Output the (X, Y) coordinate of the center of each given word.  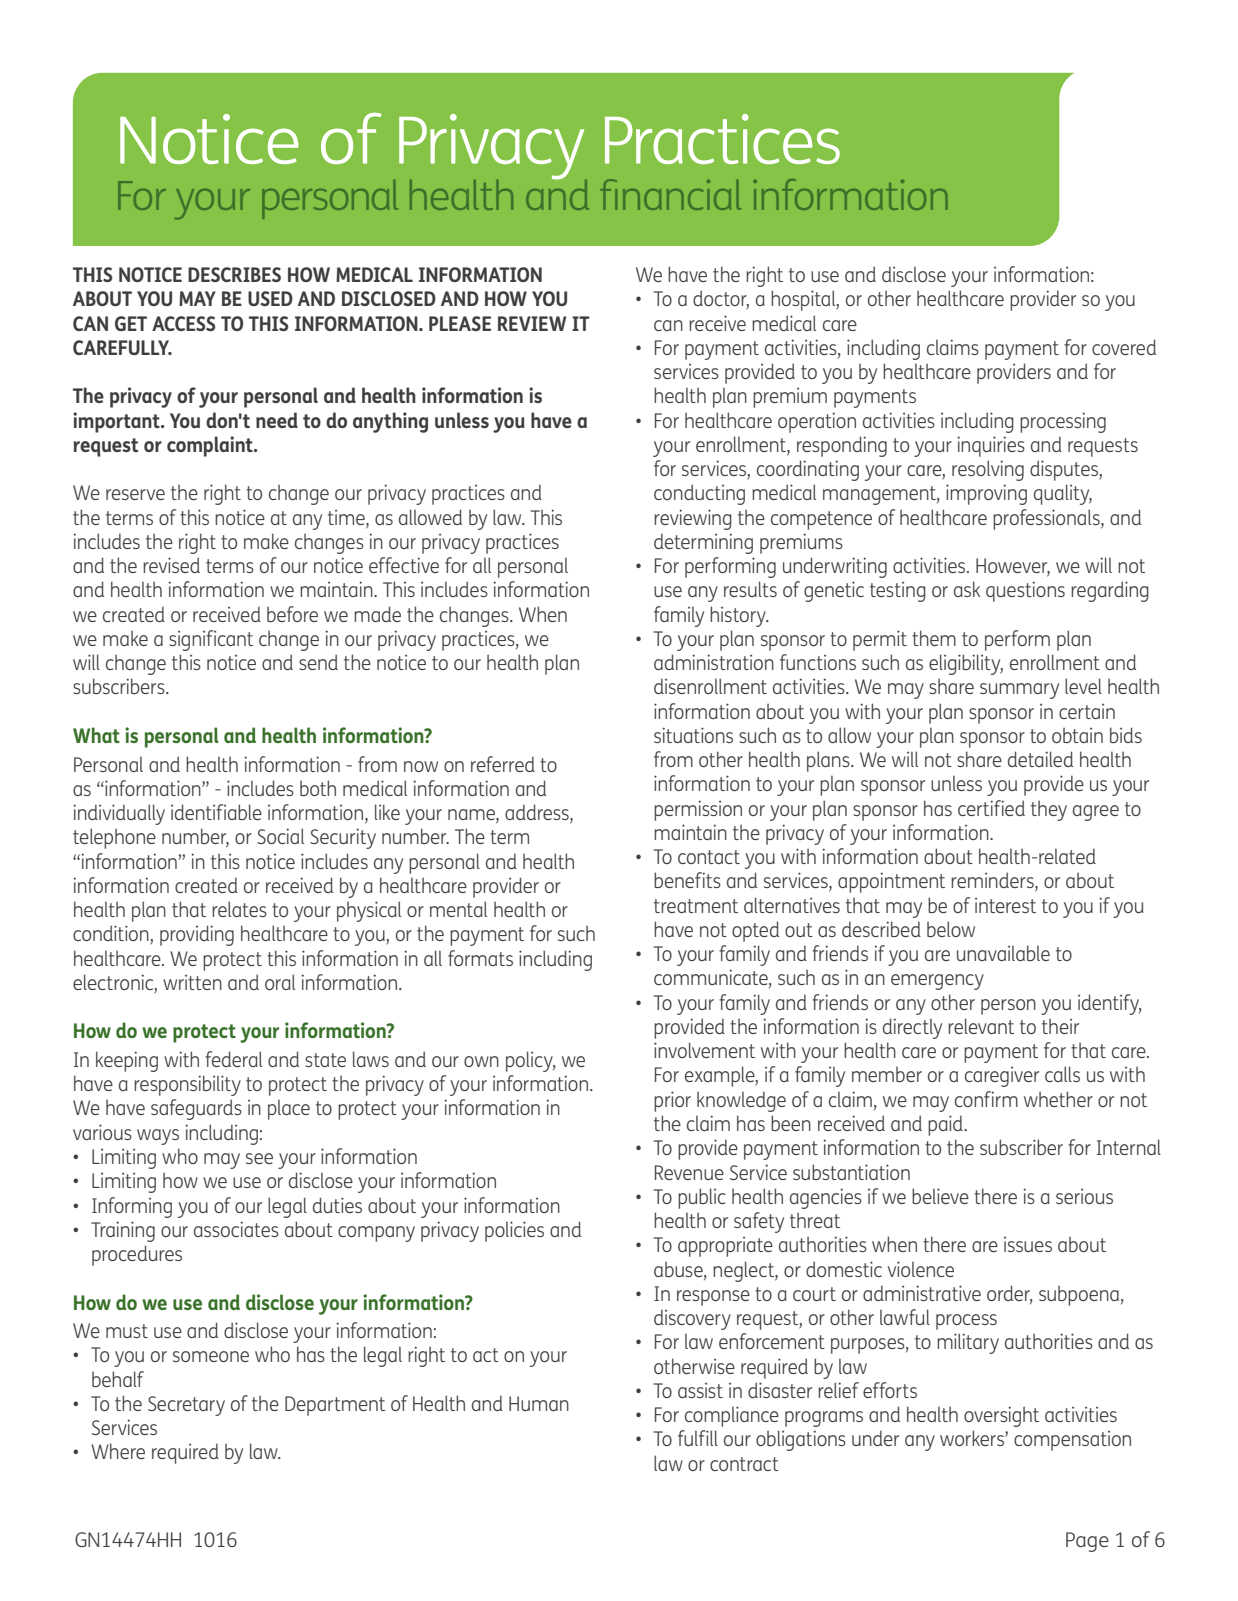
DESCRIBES (234, 274)
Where (118, 1451)
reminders (993, 881)
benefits (687, 880)
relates (239, 909)
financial (670, 194)
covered (1124, 347)
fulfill (698, 1438)
